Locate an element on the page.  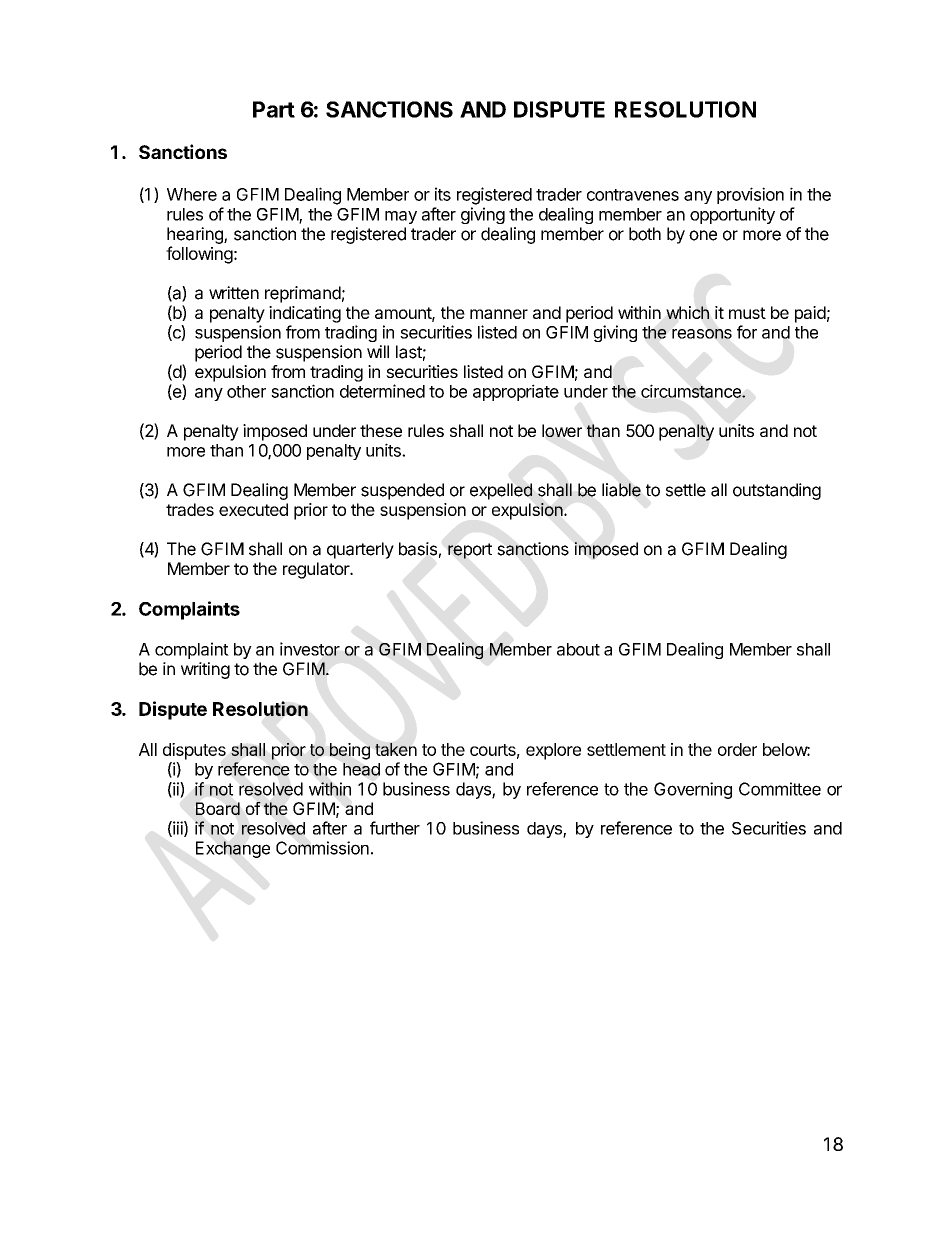
written is located at coordinates (234, 293).
